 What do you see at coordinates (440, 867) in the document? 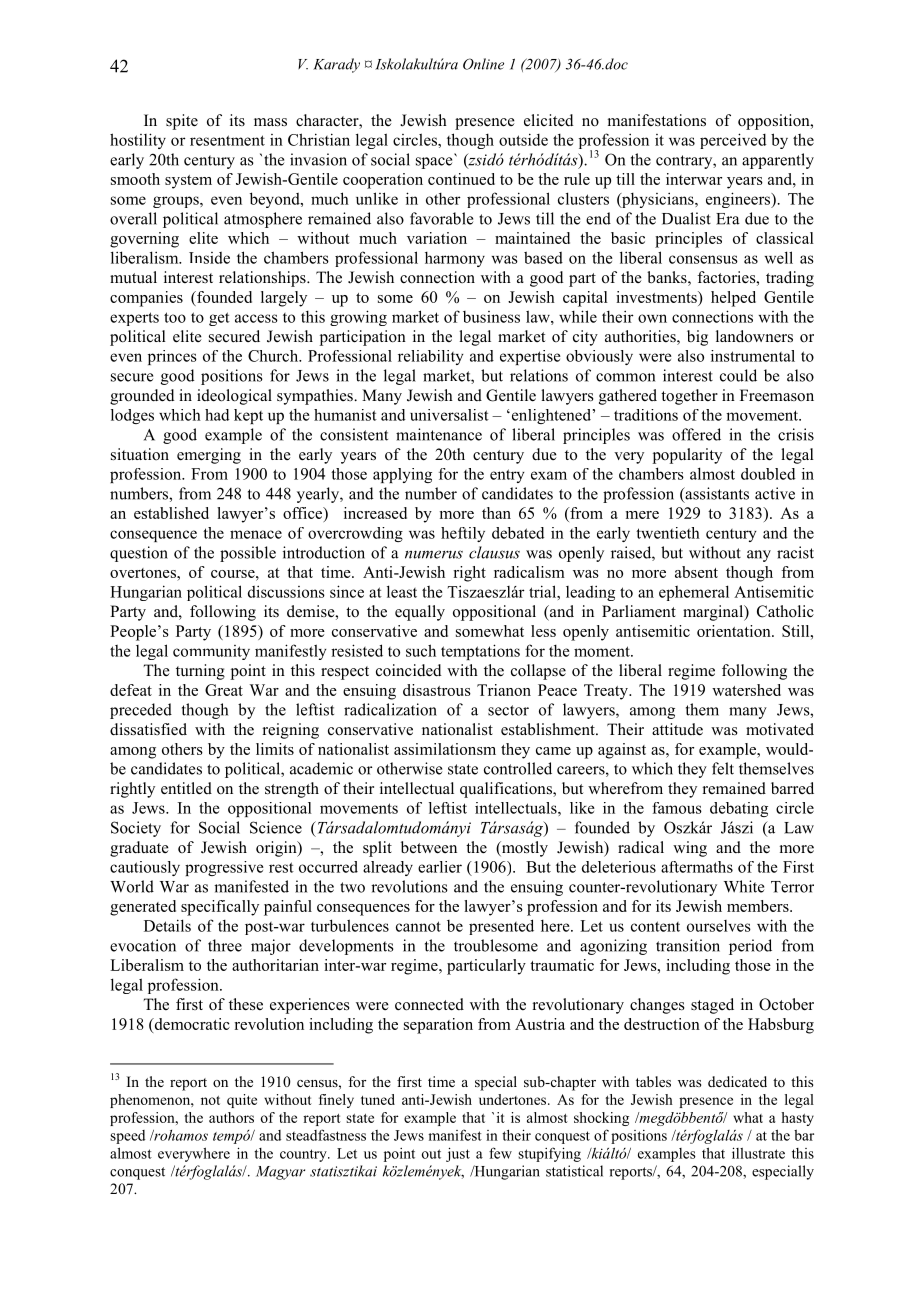
I see `earlier` at bounding box center [440, 867].
